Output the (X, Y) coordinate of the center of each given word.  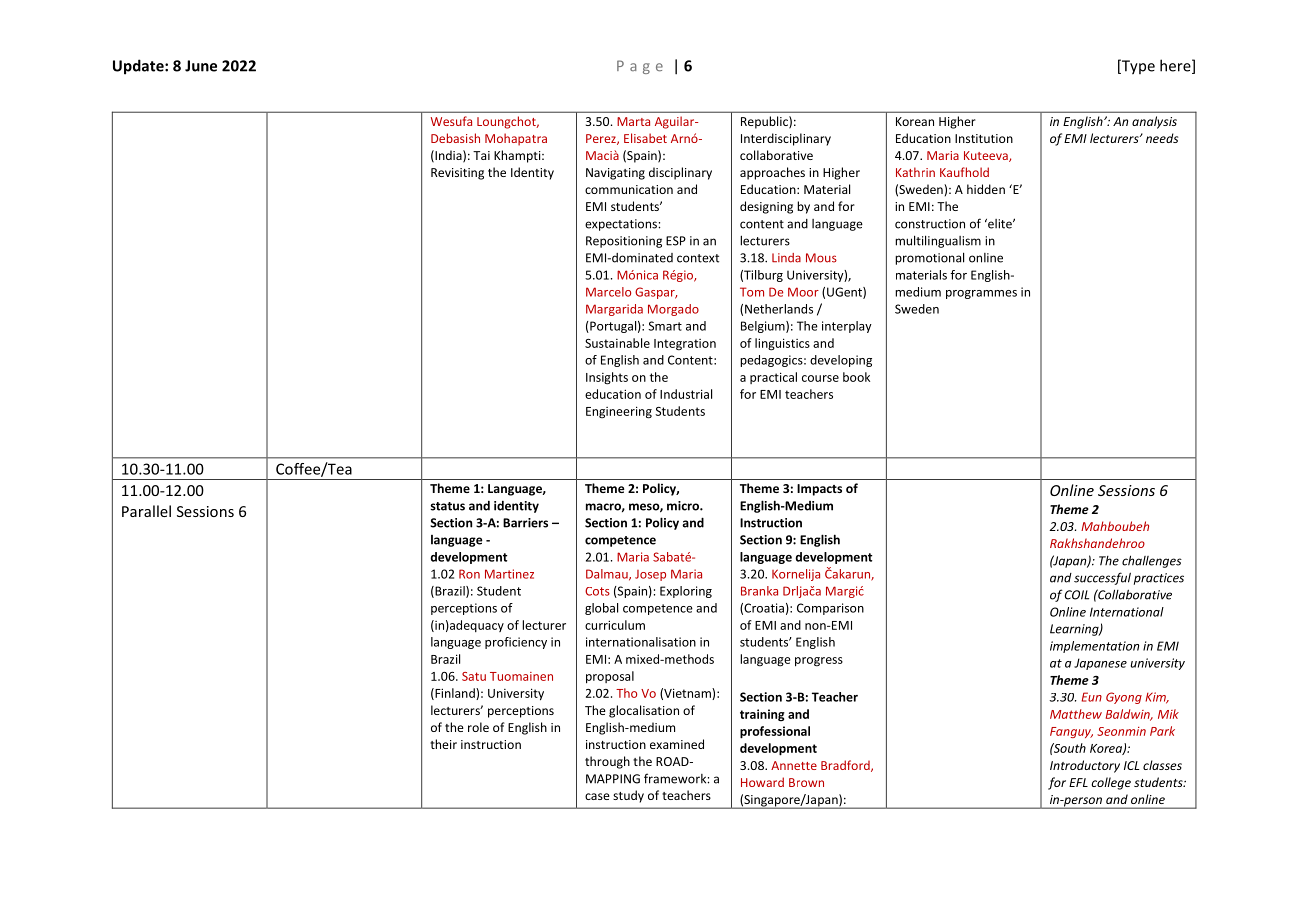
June (201, 66)
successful (1102, 578)
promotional (929, 258)
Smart (665, 326)
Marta (633, 121)
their (443, 744)
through (607, 762)
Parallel (146, 511)
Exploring (686, 592)
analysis (1154, 122)
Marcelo (608, 292)
